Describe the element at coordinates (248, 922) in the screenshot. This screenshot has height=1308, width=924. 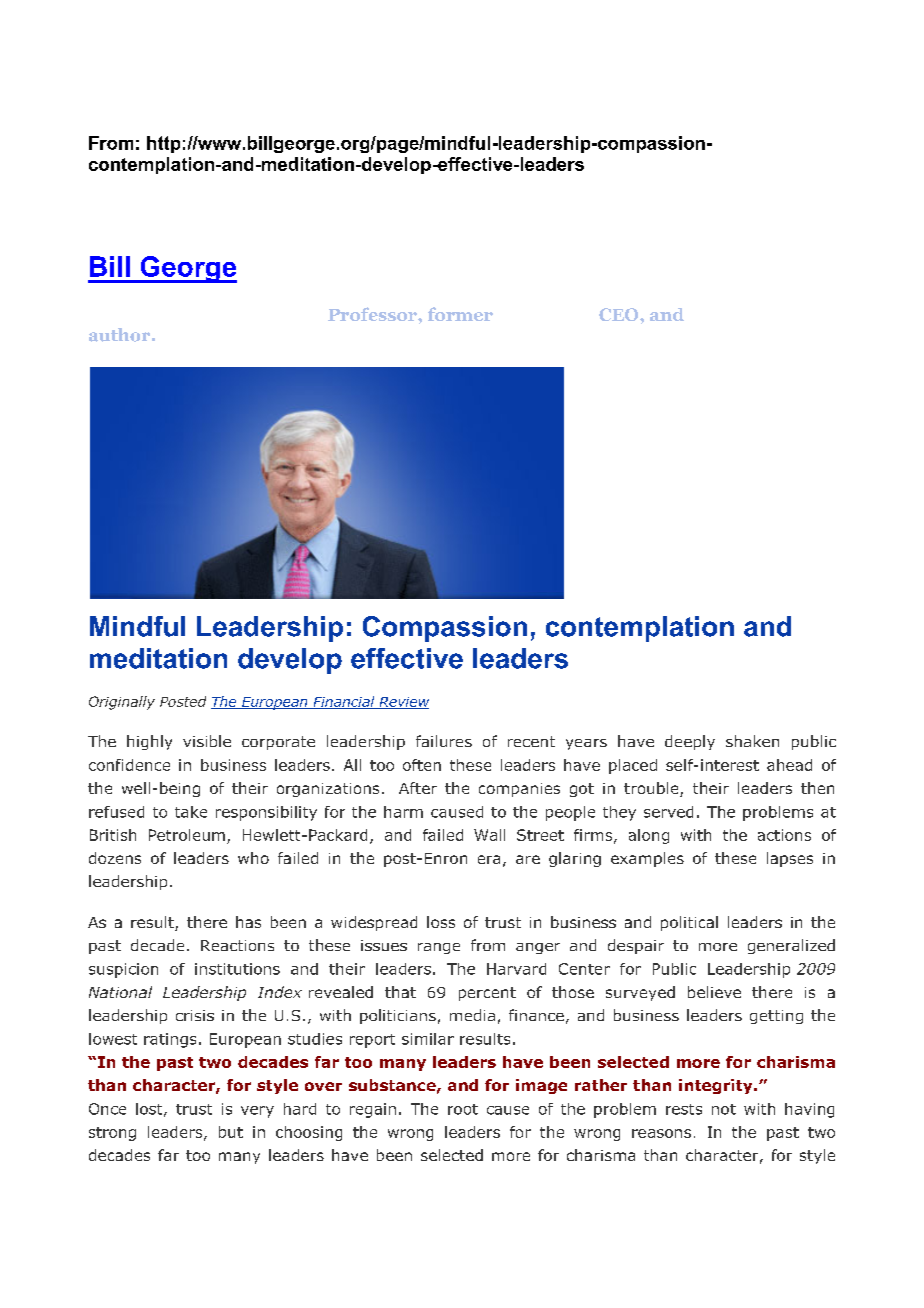
I see `has` at that location.
